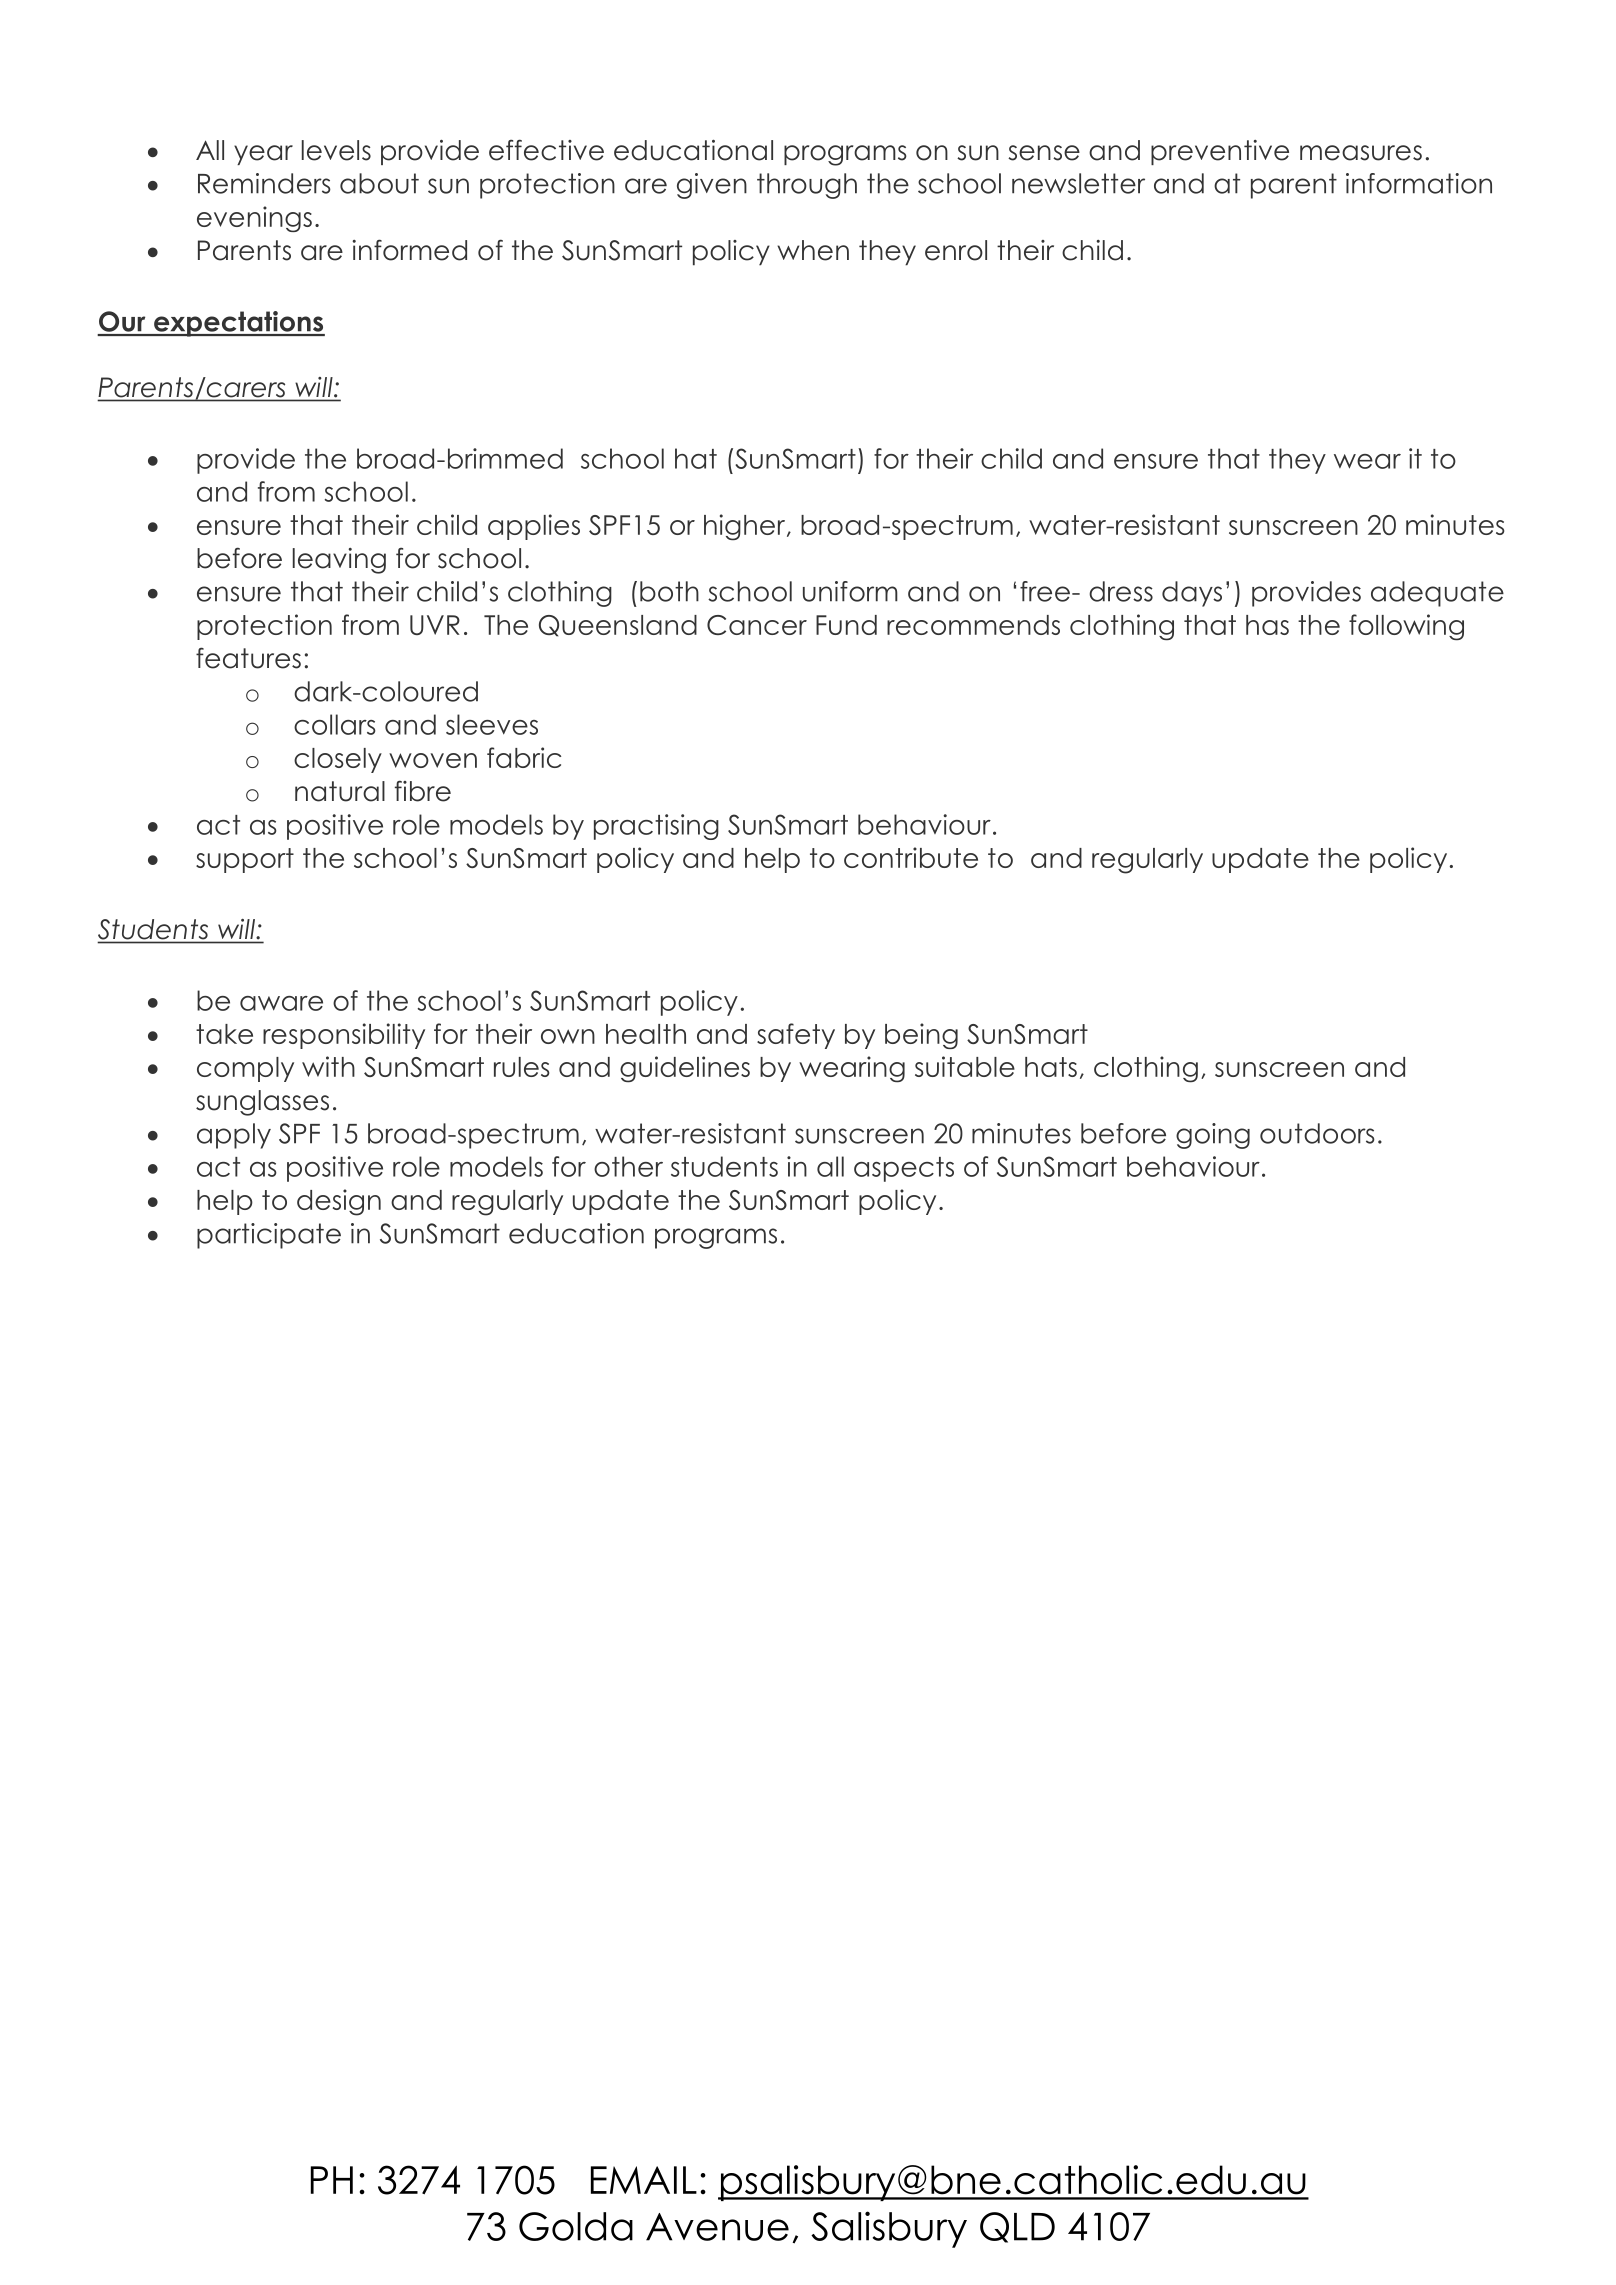  What do you see at coordinates (904, 1169) in the screenshot?
I see `aspects` at bounding box center [904, 1169].
